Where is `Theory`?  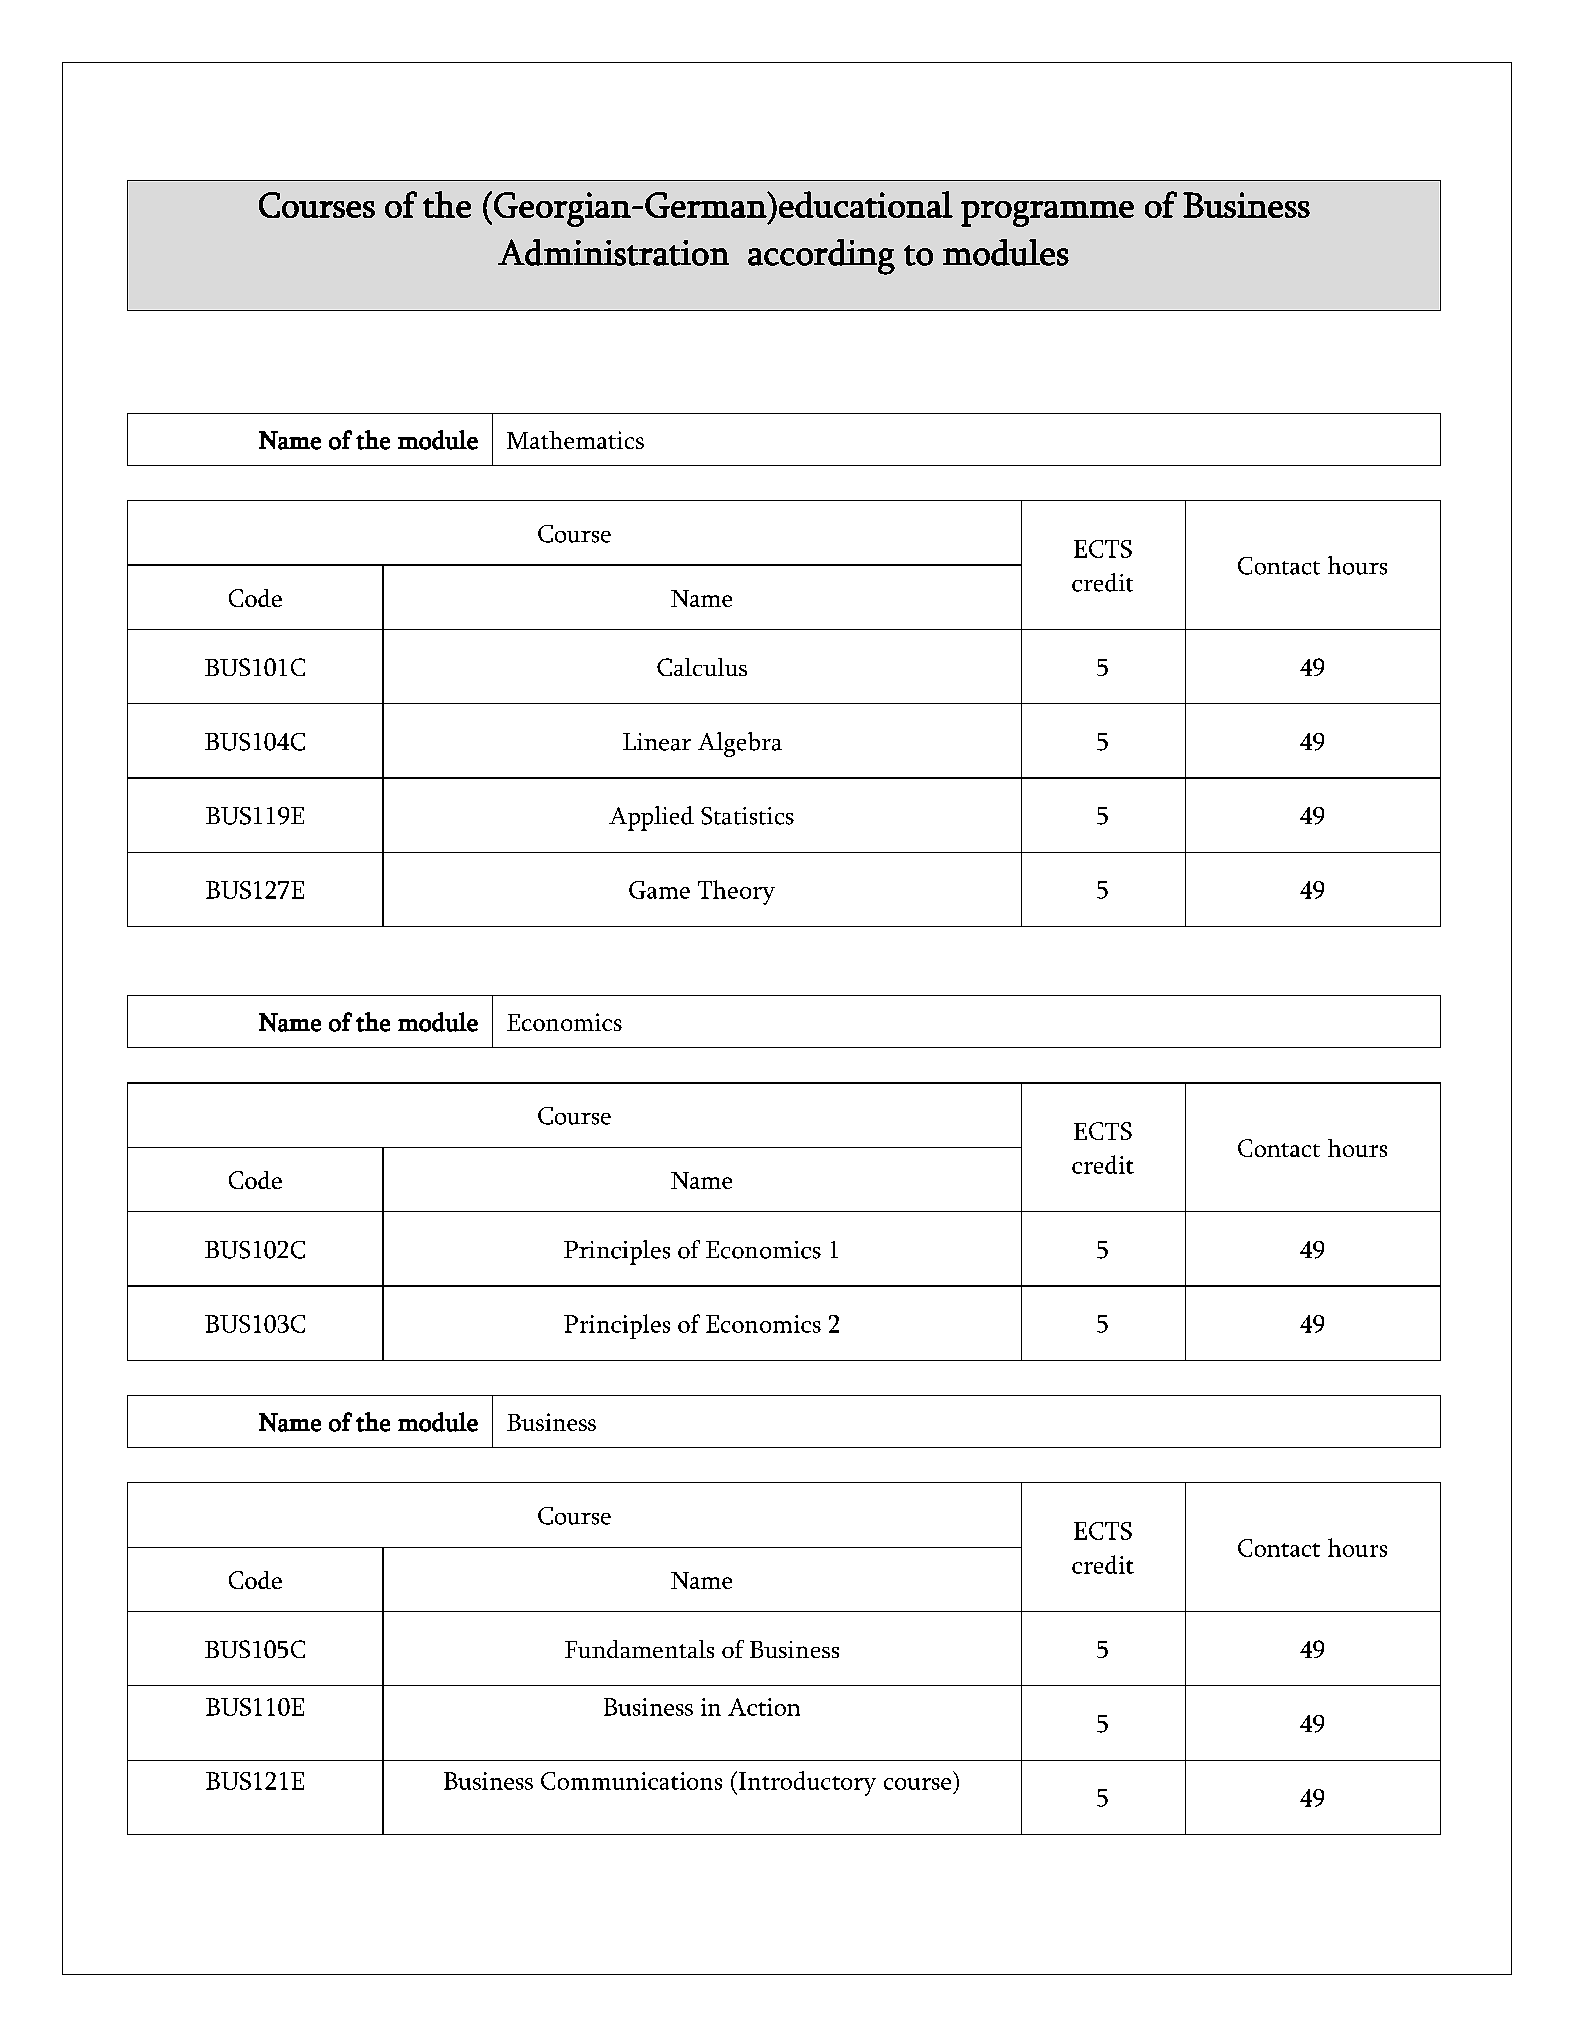
Theory is located at coordinates (736, 892).
